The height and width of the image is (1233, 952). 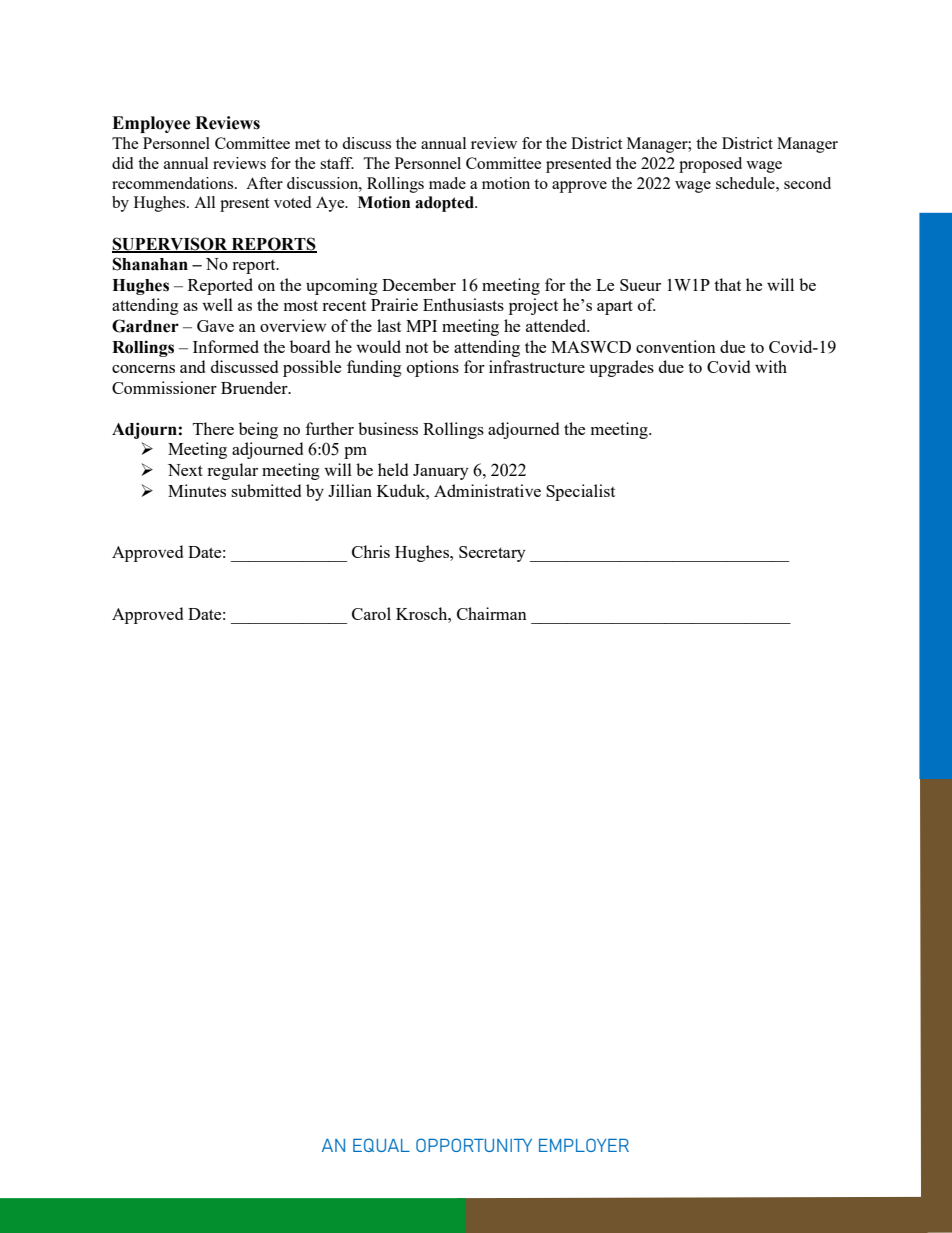 I want to click on recommendations, so click(x=174, y=183).
